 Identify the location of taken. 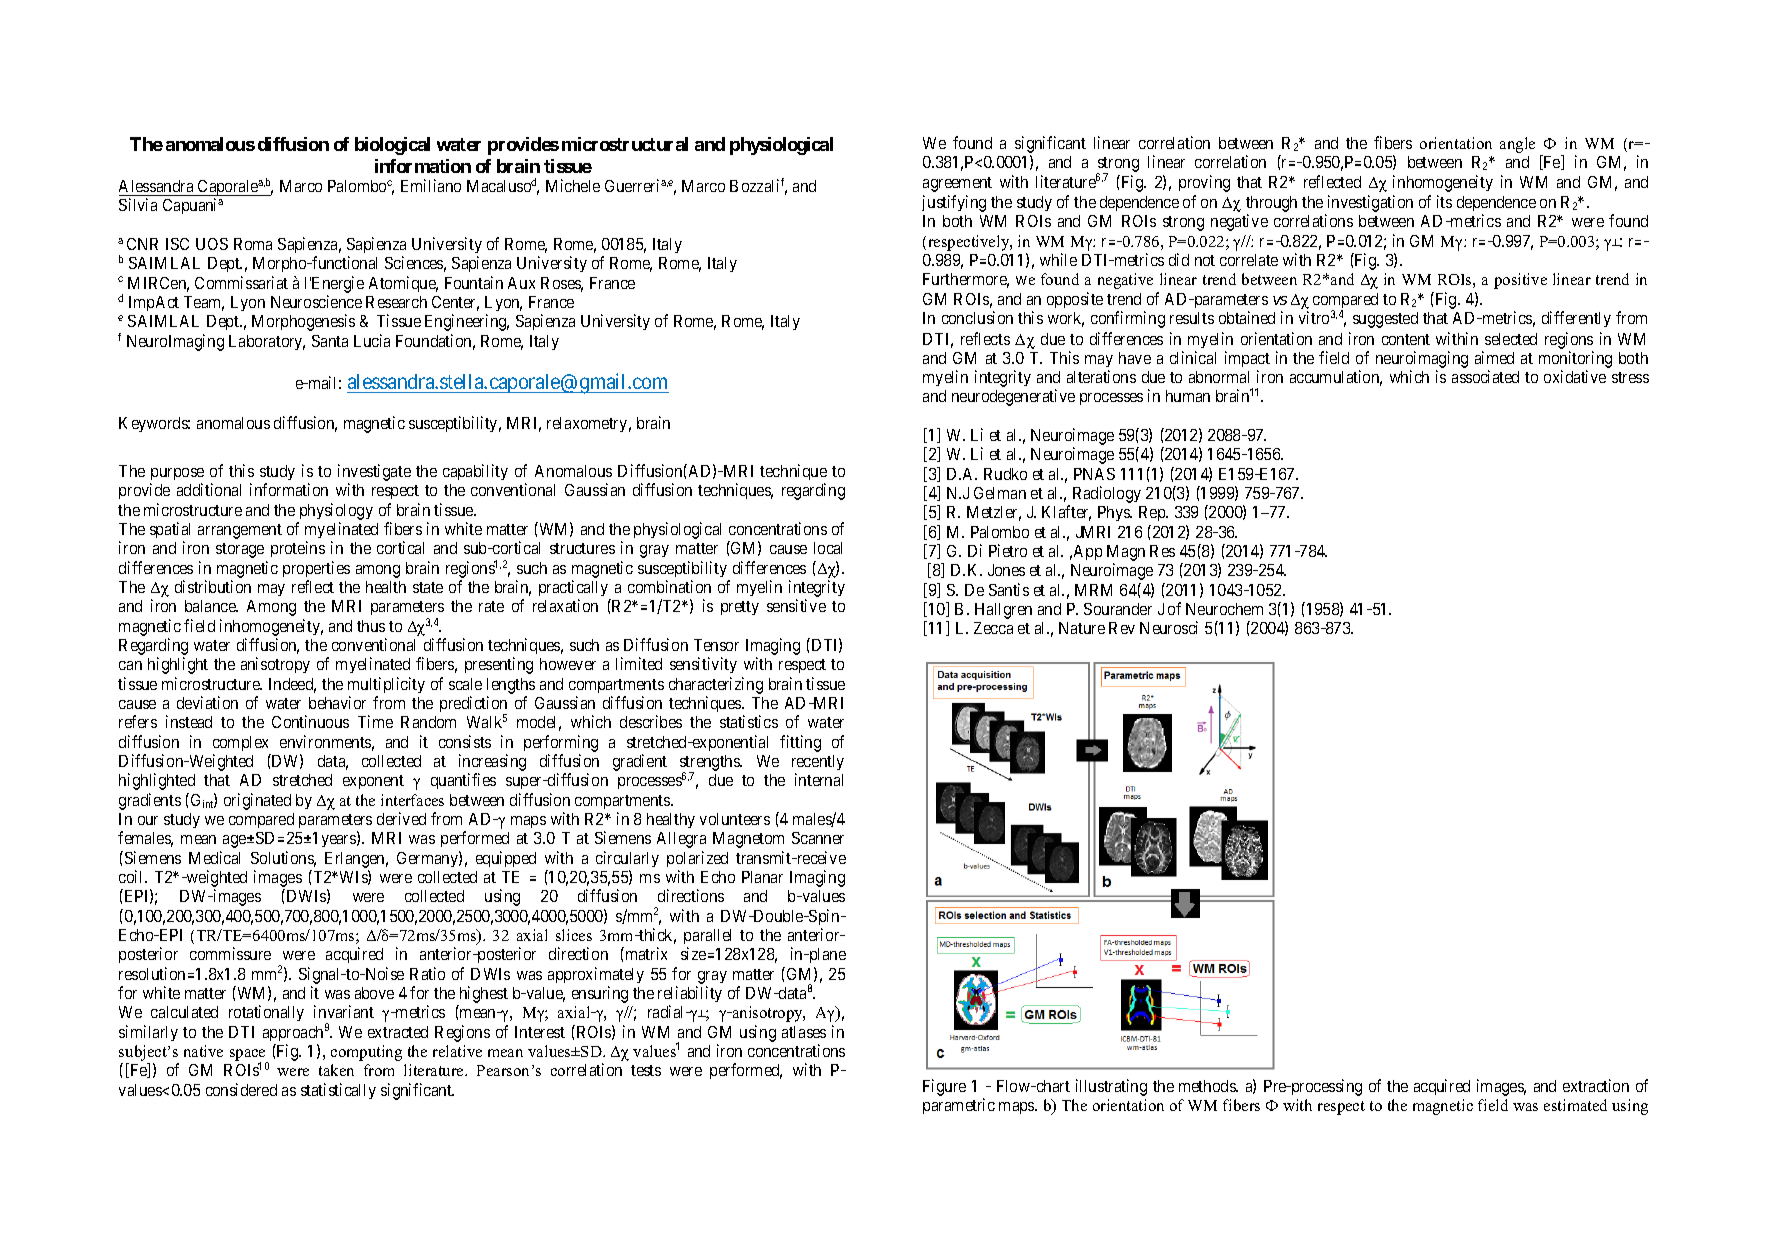
(336, 1070).
